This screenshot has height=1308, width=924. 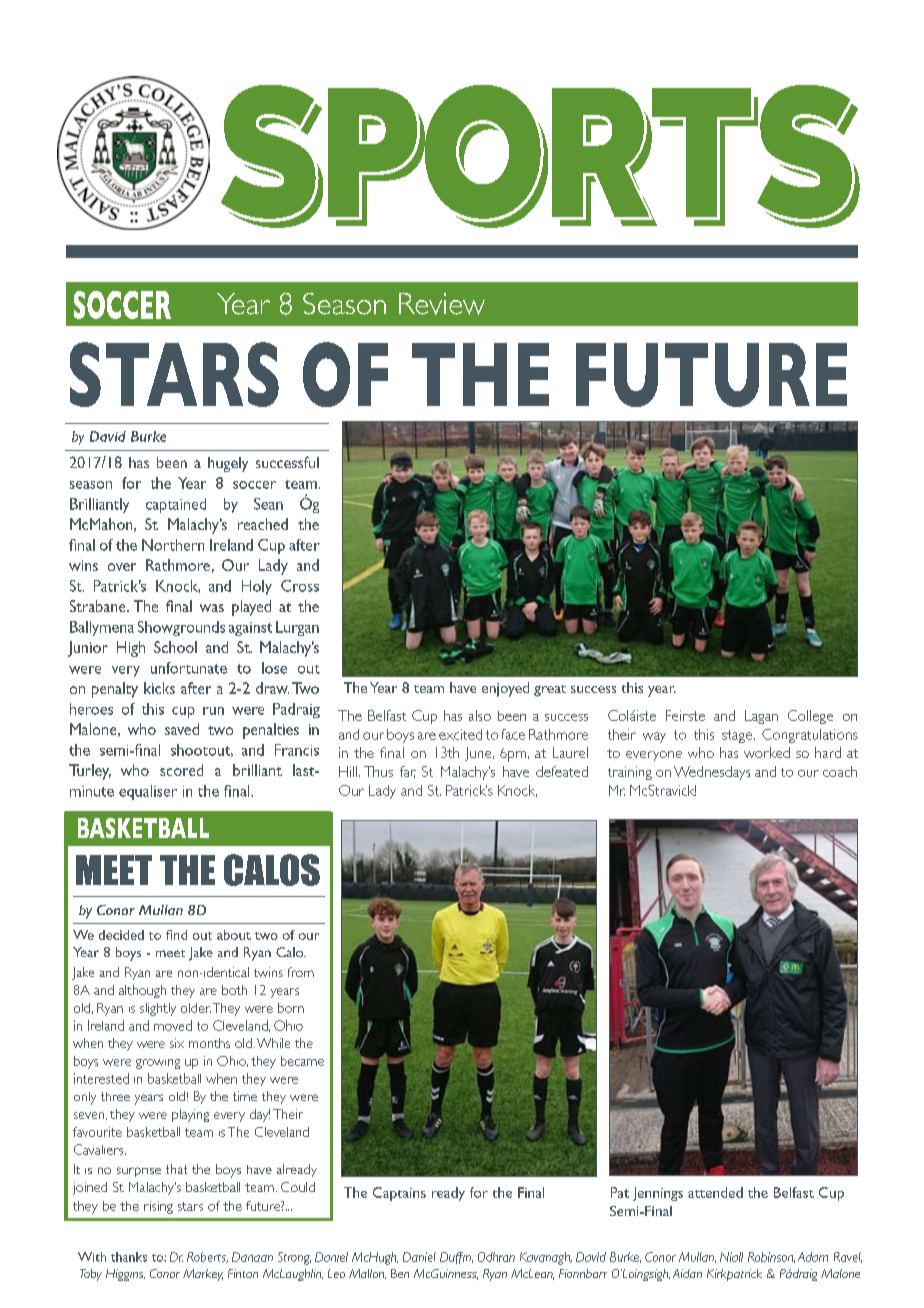 What do you see at coordinates (212, 608) in the screenshot?
I see `was` at bounding box center [212, 608].
